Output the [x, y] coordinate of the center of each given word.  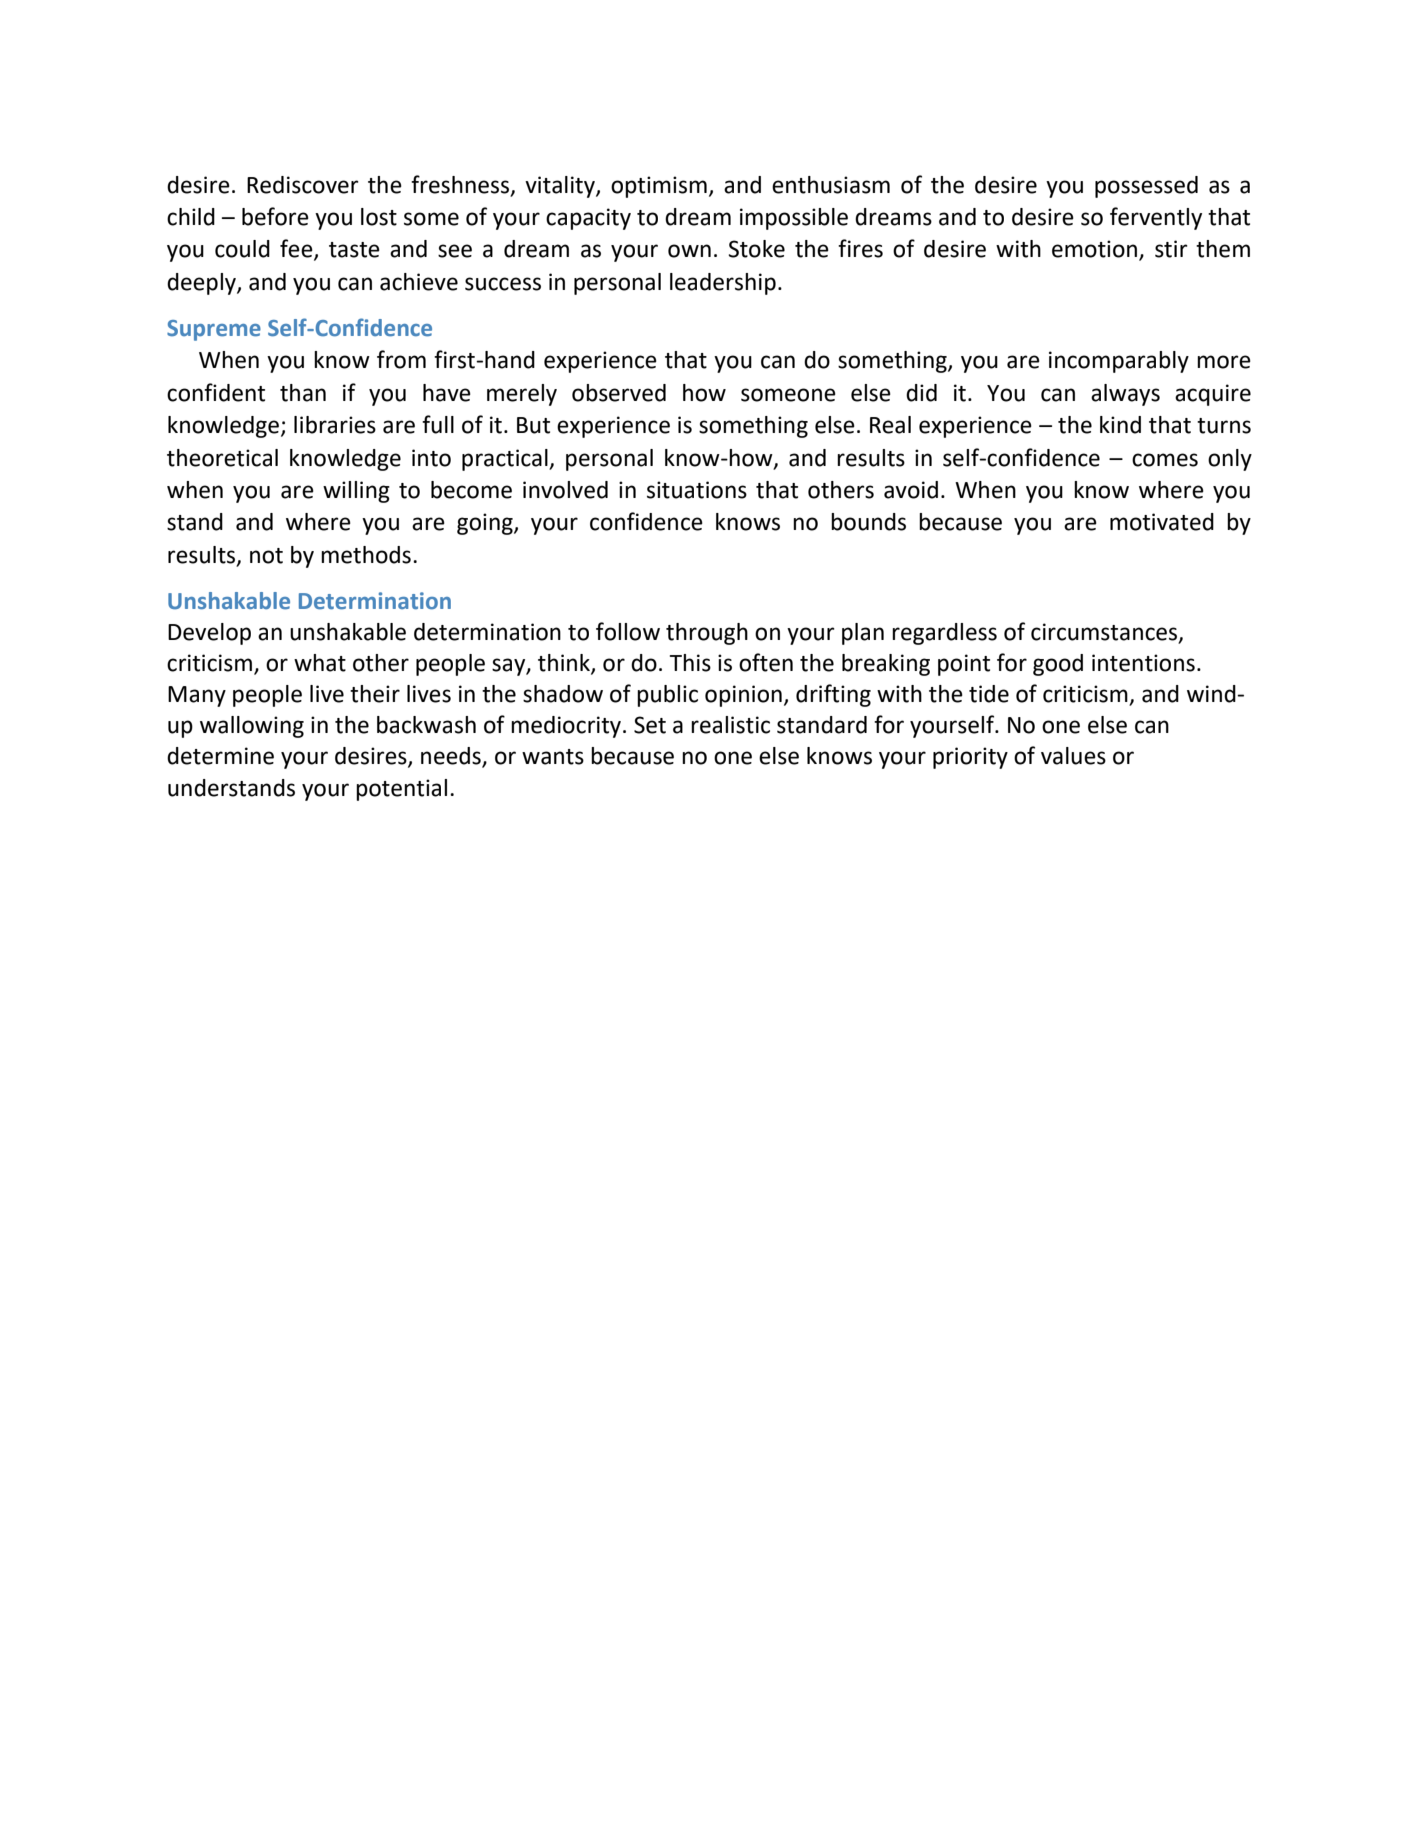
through [707, 634]
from [401, 359]
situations [697, 490]
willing [356, 492]
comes [1165, 460]
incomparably [1119, 362]
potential [401, 790]
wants [553, 757]
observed [619, 393]
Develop [209, 634]
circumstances [1105, 633]
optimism [659, 187]
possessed [1146, 187]
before [275, 216]
